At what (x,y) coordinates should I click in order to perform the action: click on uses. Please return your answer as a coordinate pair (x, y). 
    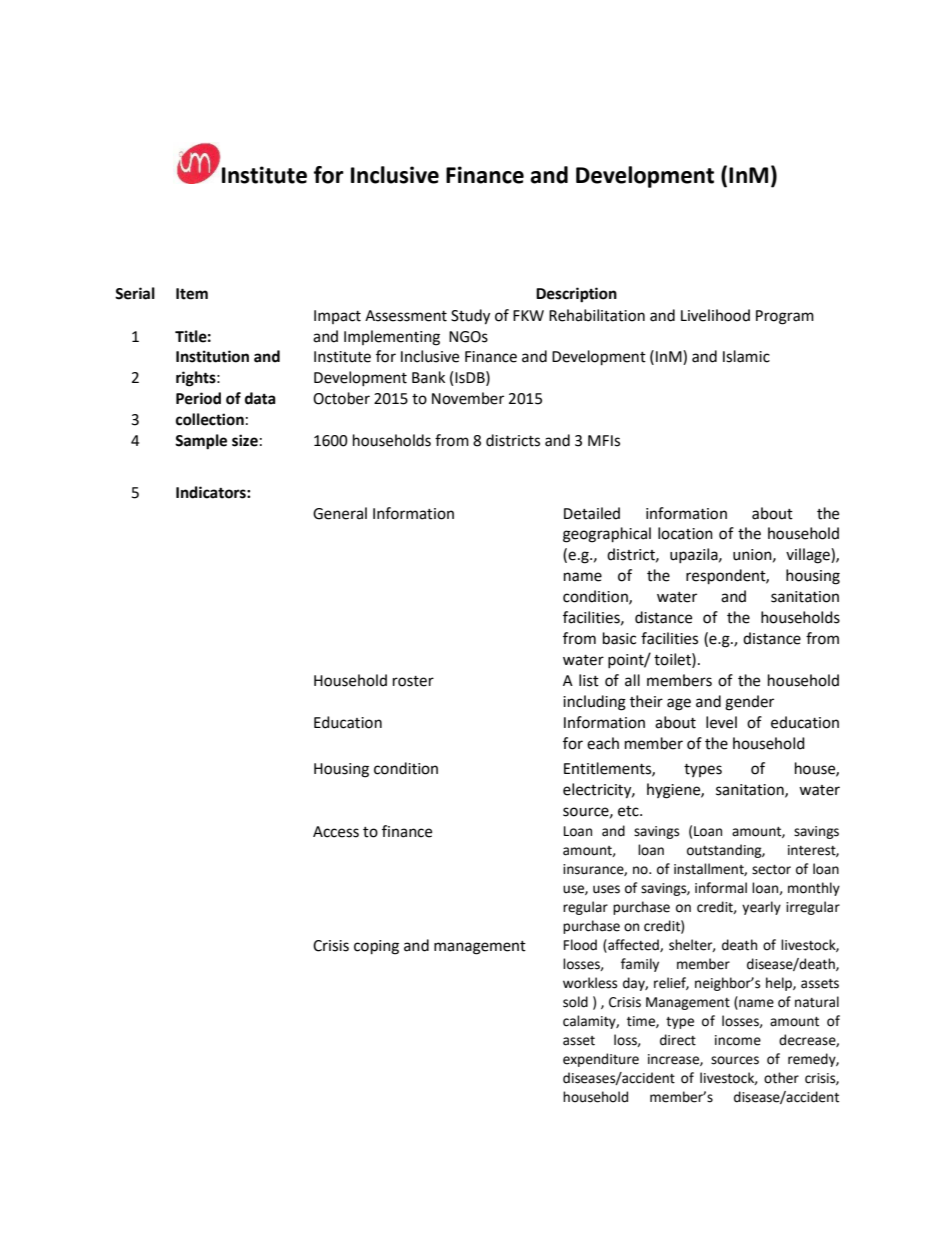
    Looking at the image, I should click on (606, 889).
